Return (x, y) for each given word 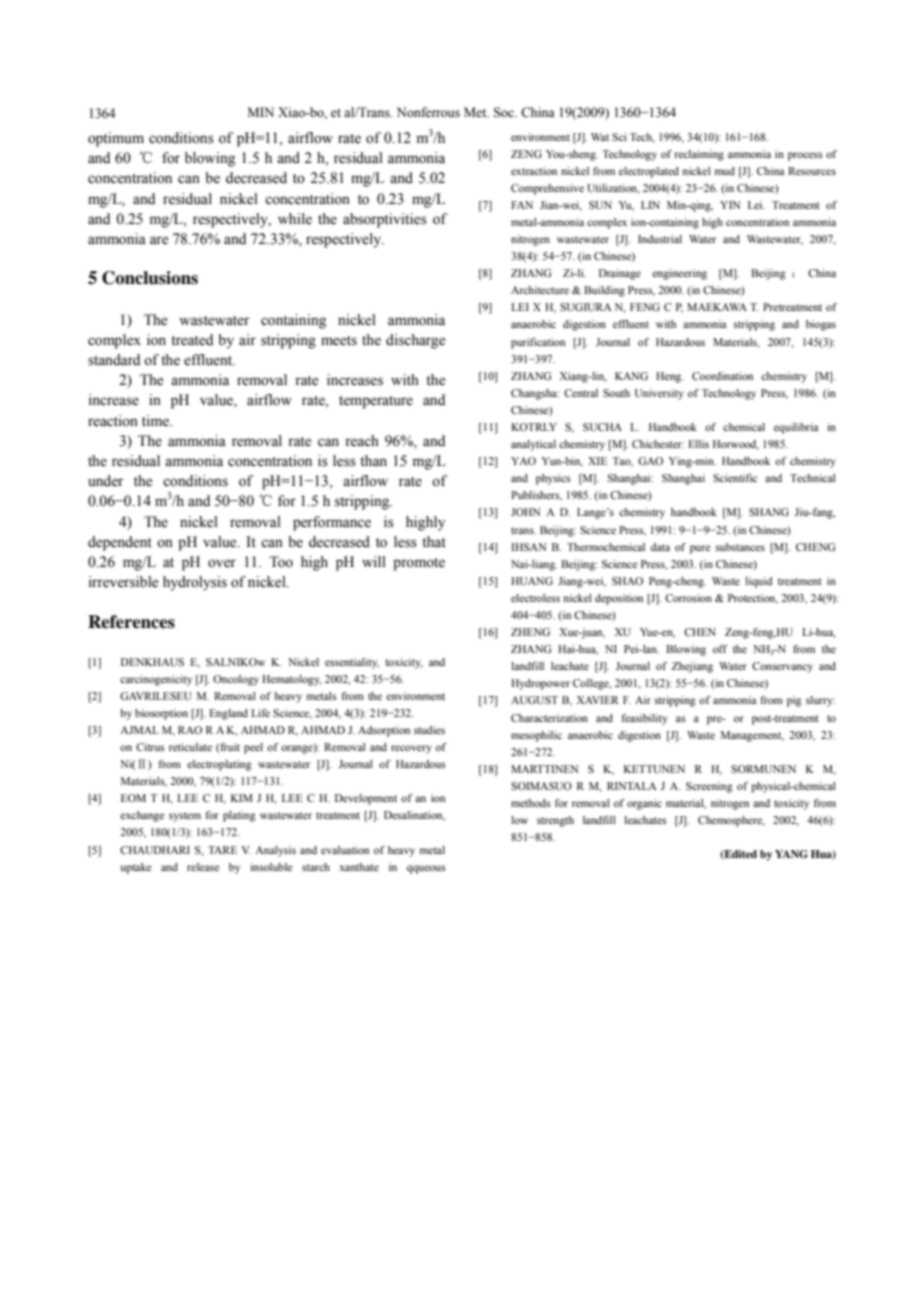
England (228, 714)
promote (419, 564)
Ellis (698, 444)
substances (740, 547)
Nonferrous (428, 112)
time (157, 421)
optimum (116, 139)
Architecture (540, 290)
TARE (222, 850)
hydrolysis (195, 583)
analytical (533, 445)
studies (429, 730)
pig (794, 701)
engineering (679, 274)
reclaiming (699, 155)
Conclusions (150, 278)
